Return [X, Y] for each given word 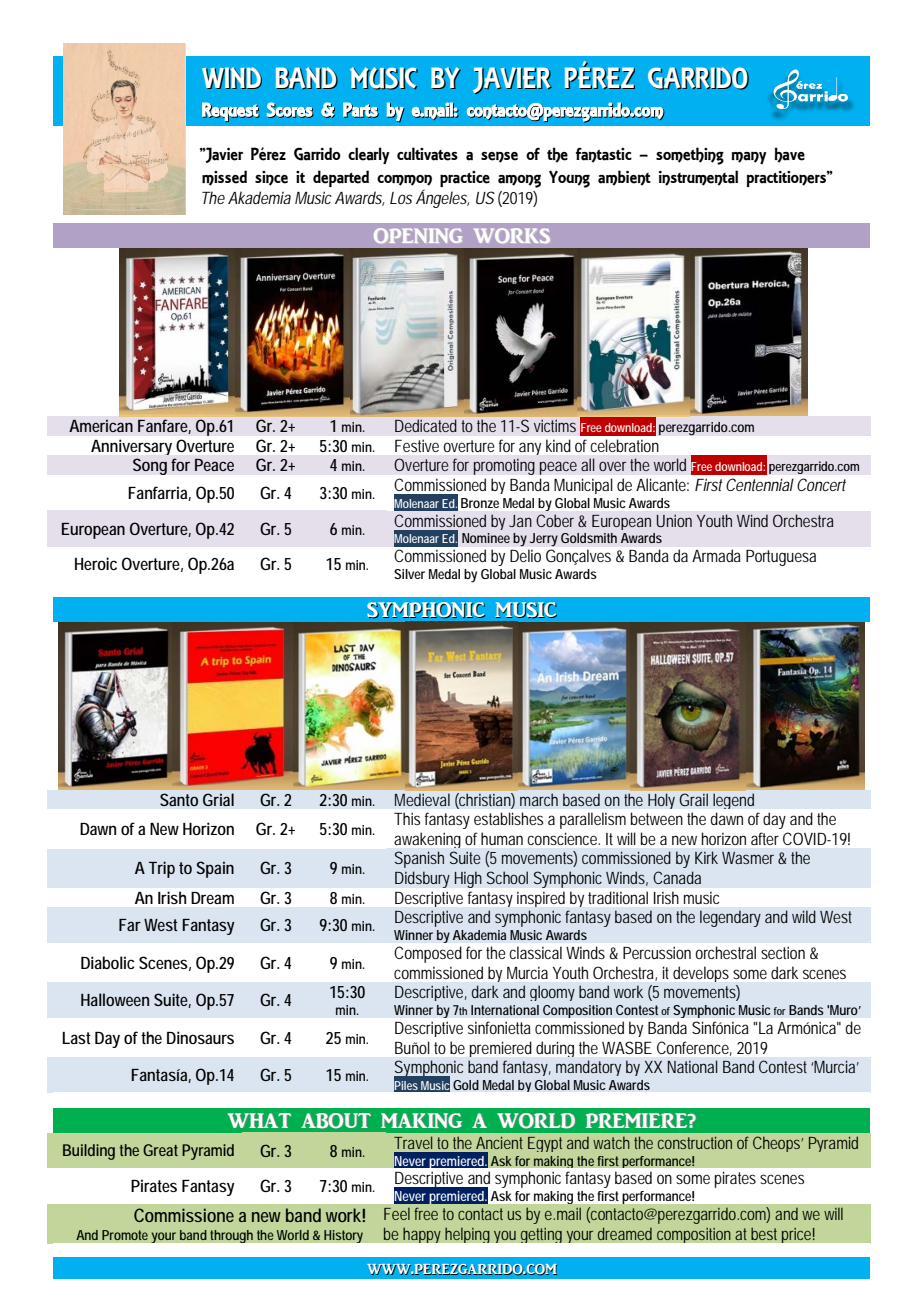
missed [224, 178]
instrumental [698, 178]
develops [701, 974]
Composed [428, 954]
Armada [716, 555]
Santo [179, 799]
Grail [694, 800]
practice [465, 179]
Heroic [96, 563]
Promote [125, 1235]
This [407, 818]
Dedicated [425, 426]
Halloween [115, 999]
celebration [625, 445]
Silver [409, 574]
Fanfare [164, 426]
